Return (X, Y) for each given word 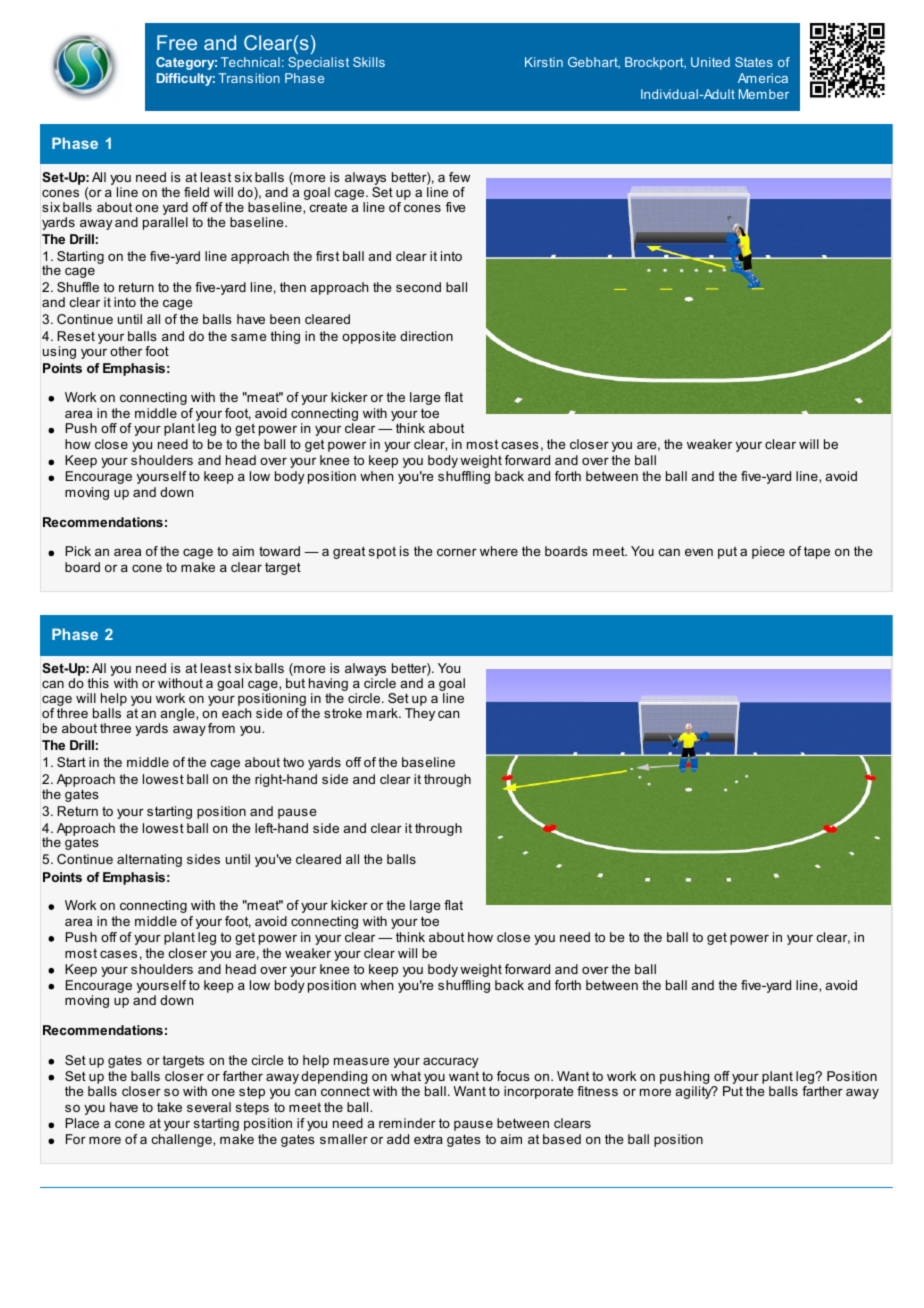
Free (177, 42)
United (710, 62)
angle (178, 716)
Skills (369, 62)
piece (768, 552)
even (699, 552)
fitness (597, 1091)
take (169, 1107)
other (126, 351)
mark (383, 713)
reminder (407, 1123)
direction (426, 336)
